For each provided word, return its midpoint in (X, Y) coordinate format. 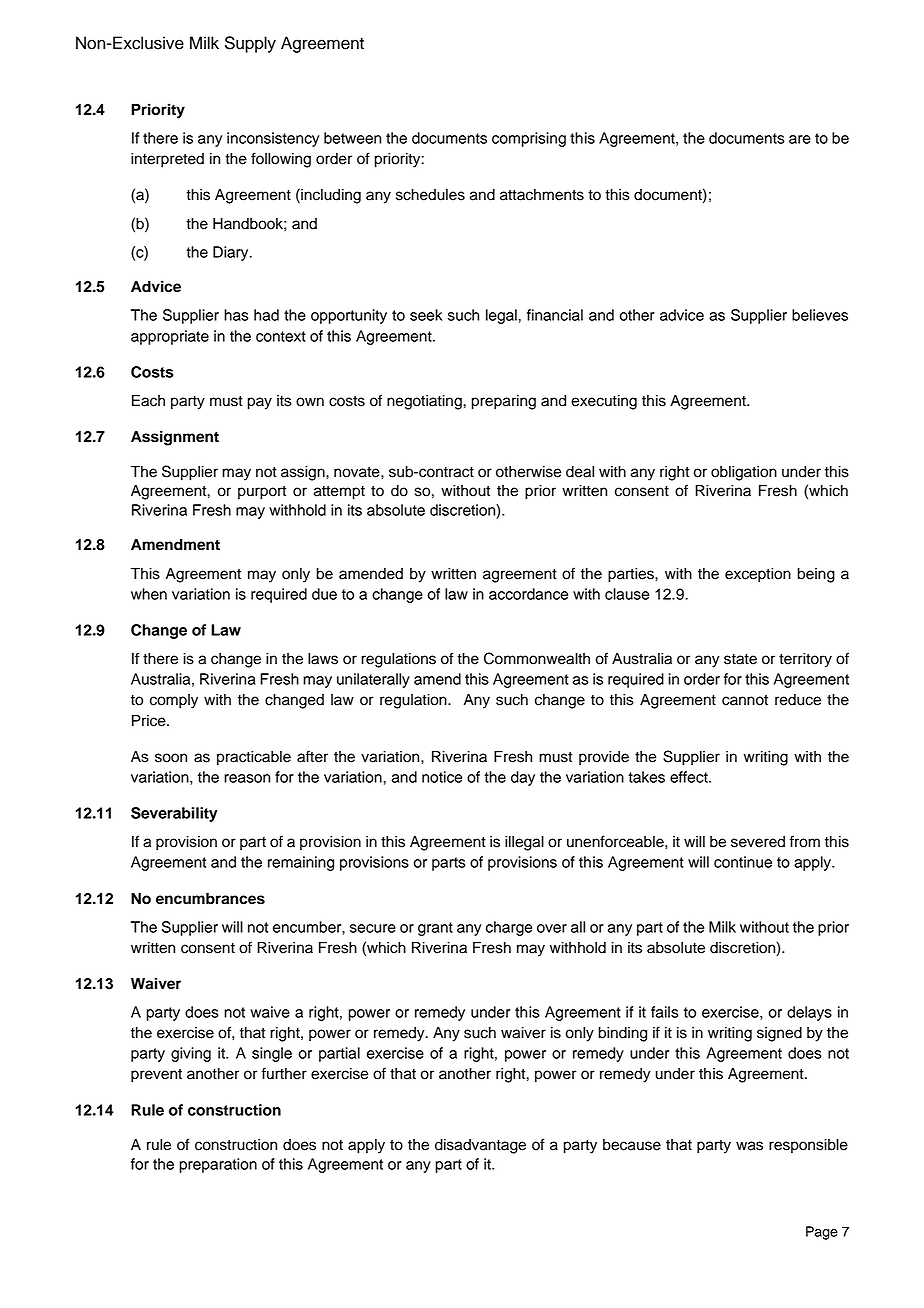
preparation (218, 1165)
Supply (250, 44)
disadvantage (480, 1146)
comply (174, 701)
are (800, 139)
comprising (529, 139)
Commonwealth (537, 658)
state (740, 659)
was (749, 1146)
